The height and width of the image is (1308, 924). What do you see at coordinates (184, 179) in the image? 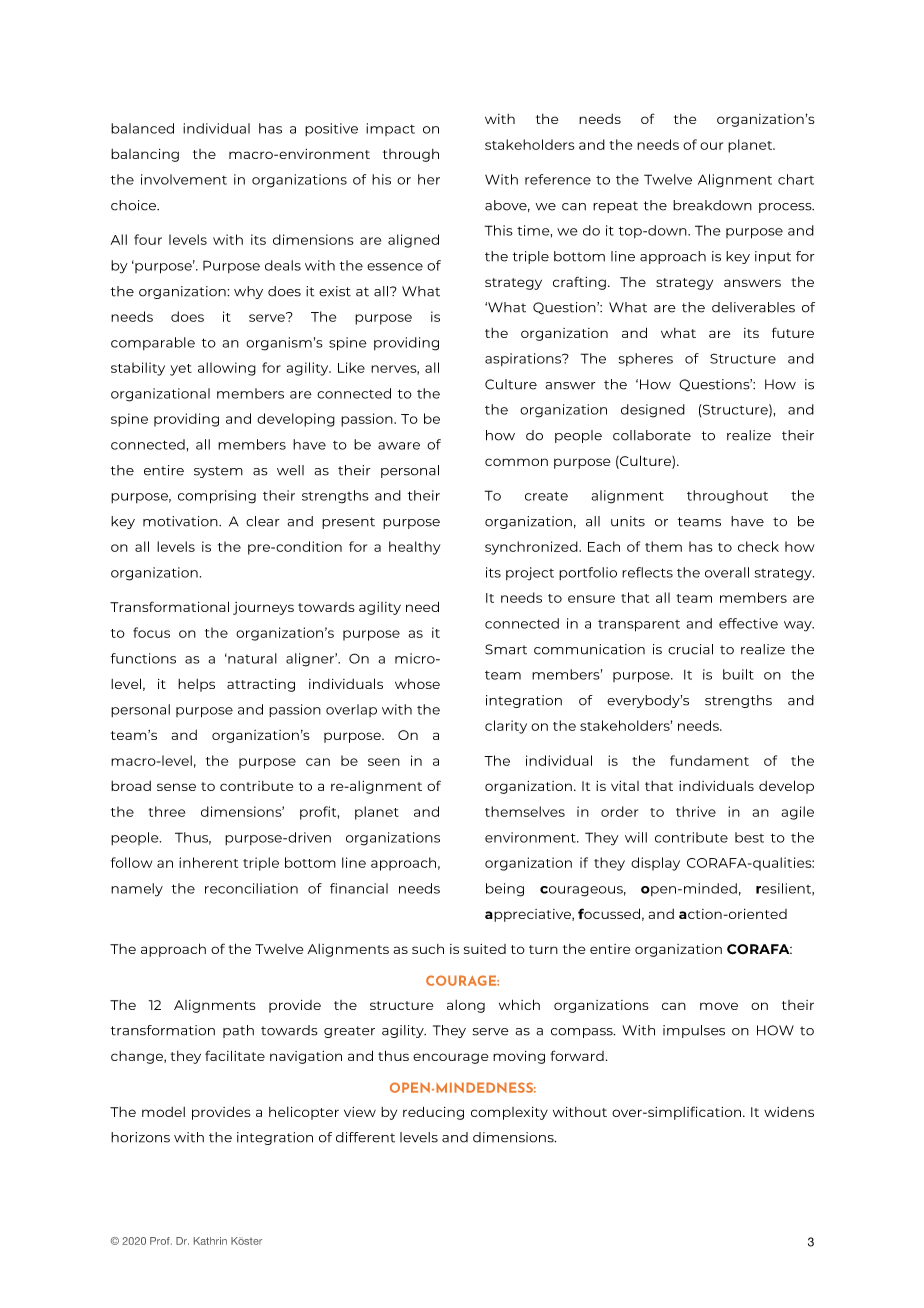
I see `involvement` at bounding box center [184, 179].
